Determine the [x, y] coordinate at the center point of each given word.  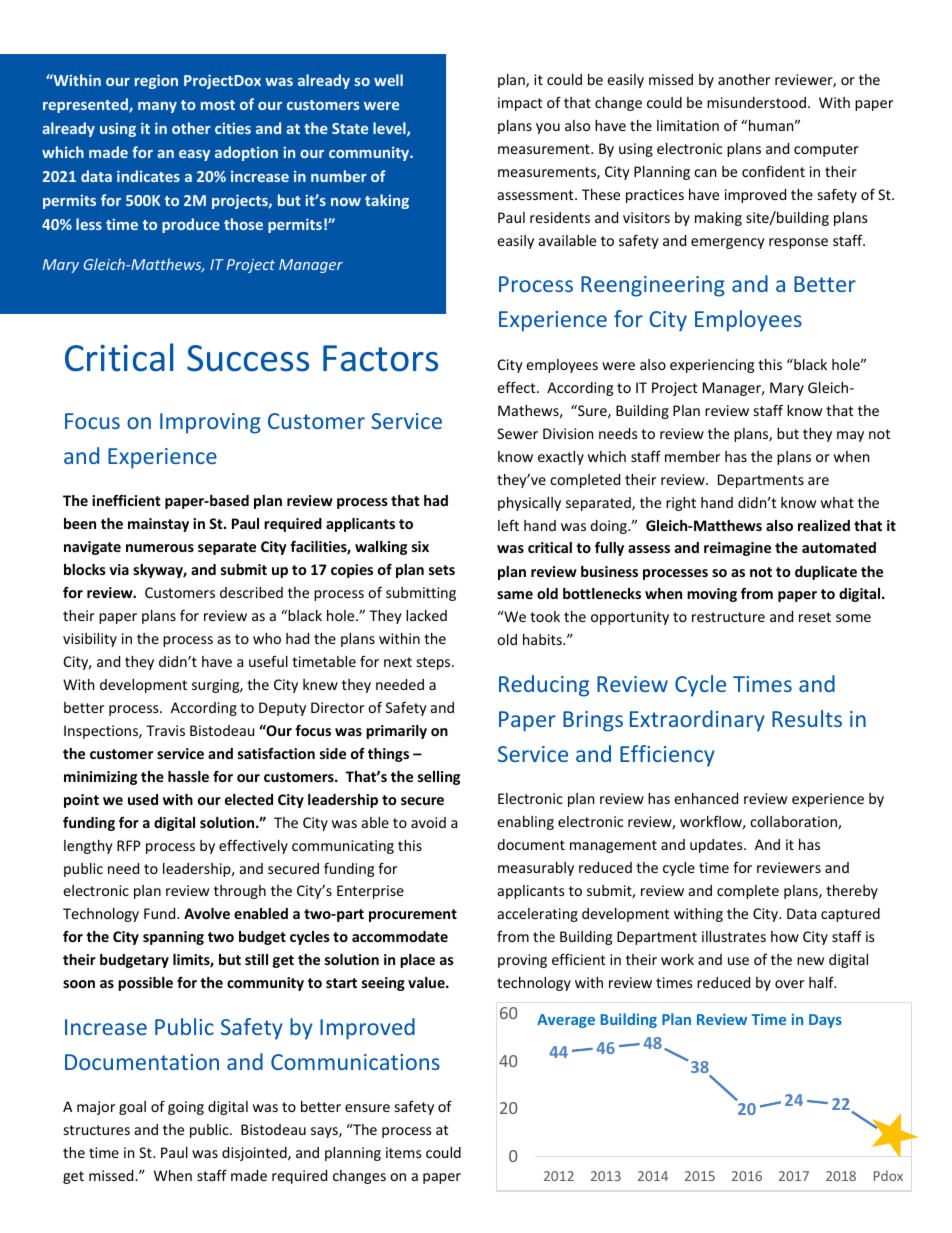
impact [520, 104]
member [692, 456]
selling [439, 778]
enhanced [706, 798]
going [186, 1108]
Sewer [517, 433]
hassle [188, 776]
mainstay [158, 525]
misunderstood [756, 102]
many [157, 107]
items [404, 1152]
